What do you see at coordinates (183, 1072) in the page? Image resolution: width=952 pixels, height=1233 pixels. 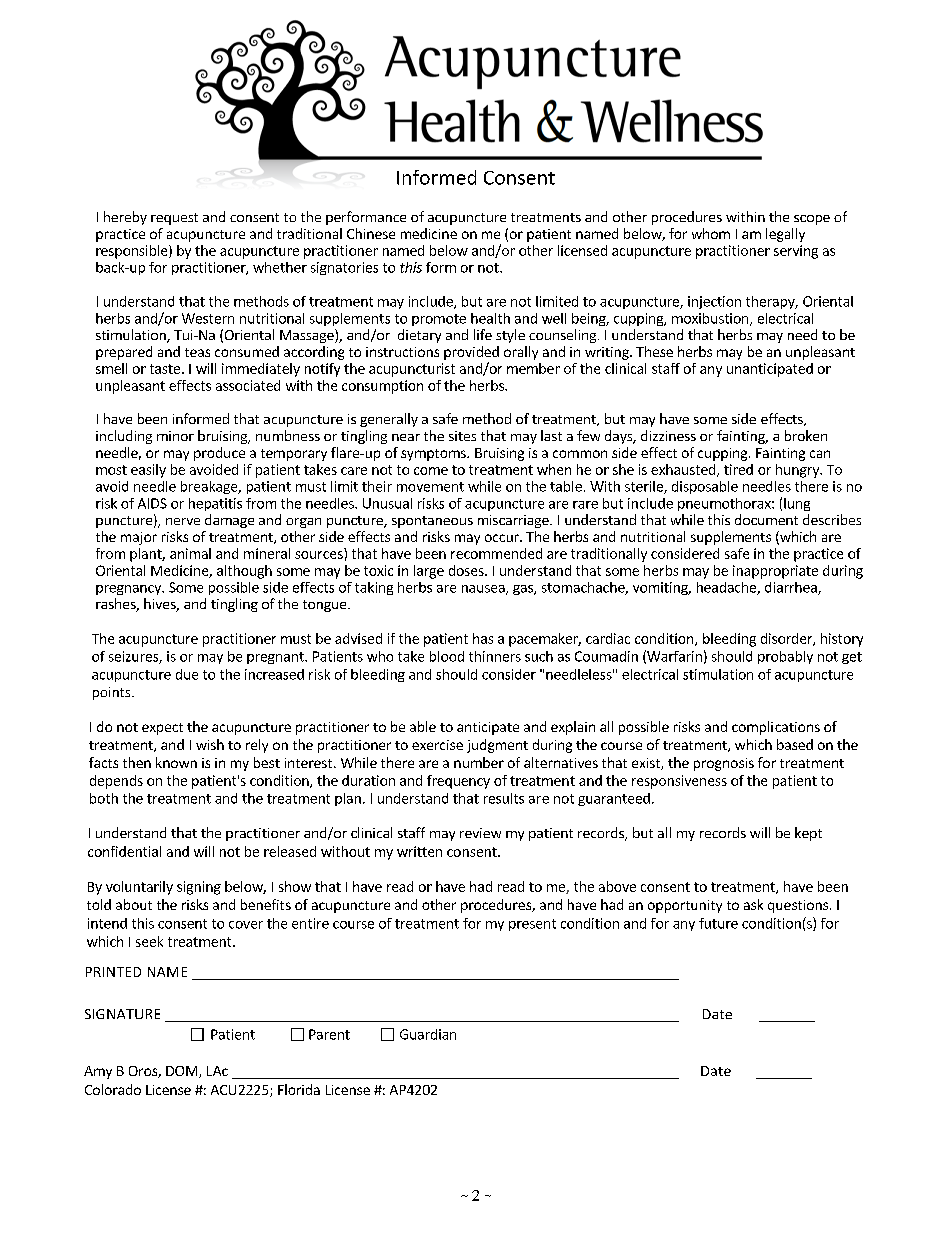 I see `DOM` at bounding box center [183, 1072].
